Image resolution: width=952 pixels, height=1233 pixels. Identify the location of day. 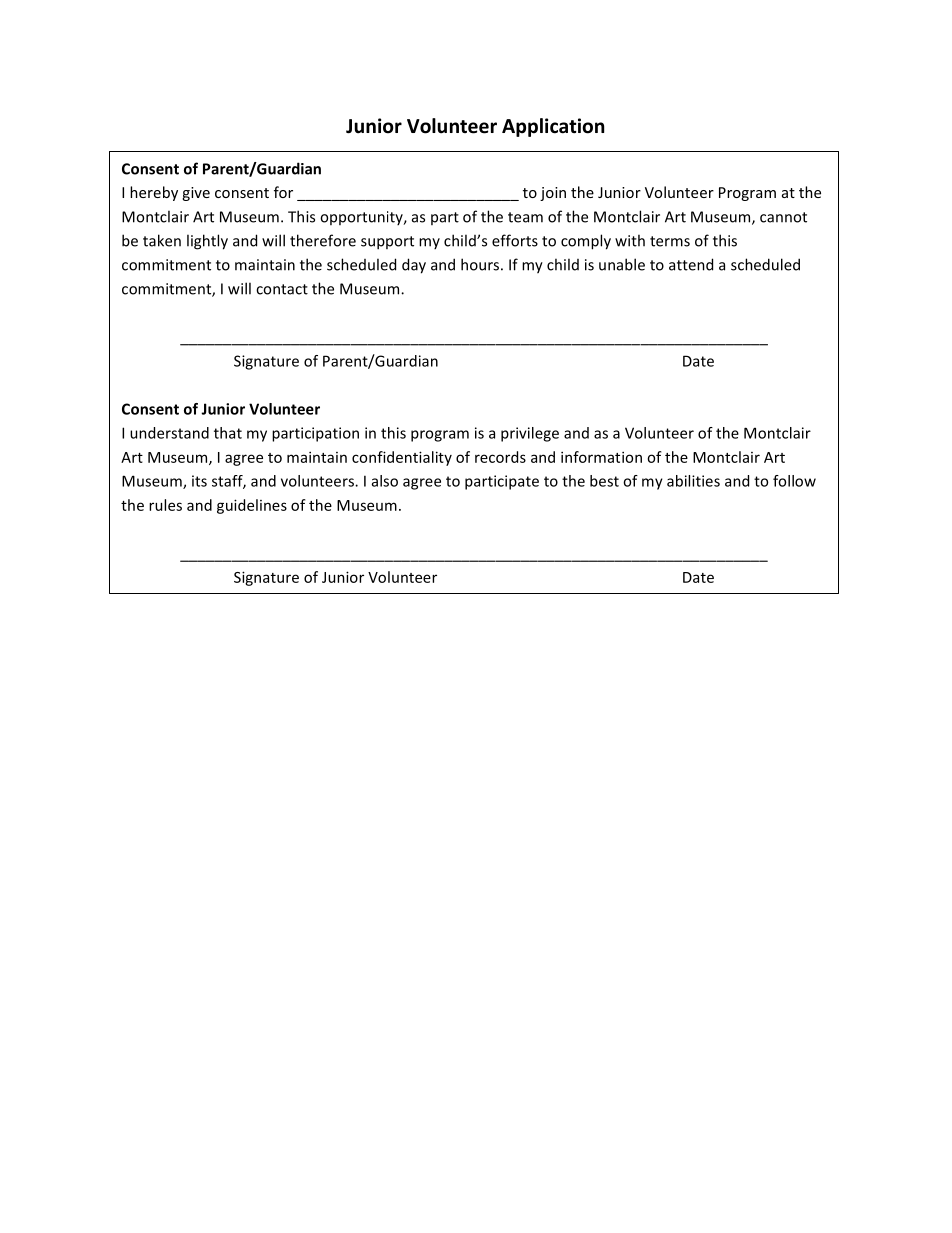
(414, 266).
